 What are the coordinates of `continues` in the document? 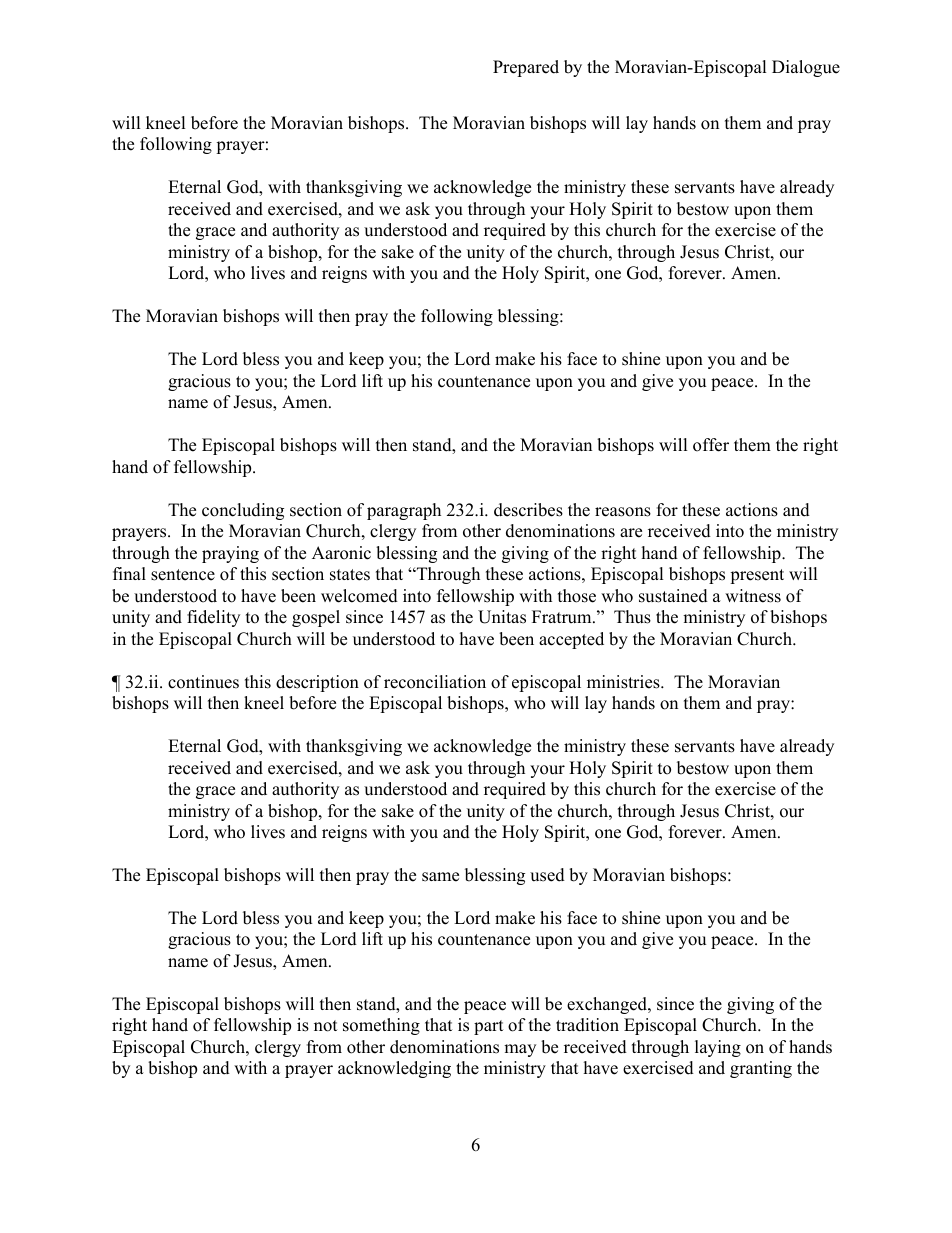 It's located at (203, 682).
